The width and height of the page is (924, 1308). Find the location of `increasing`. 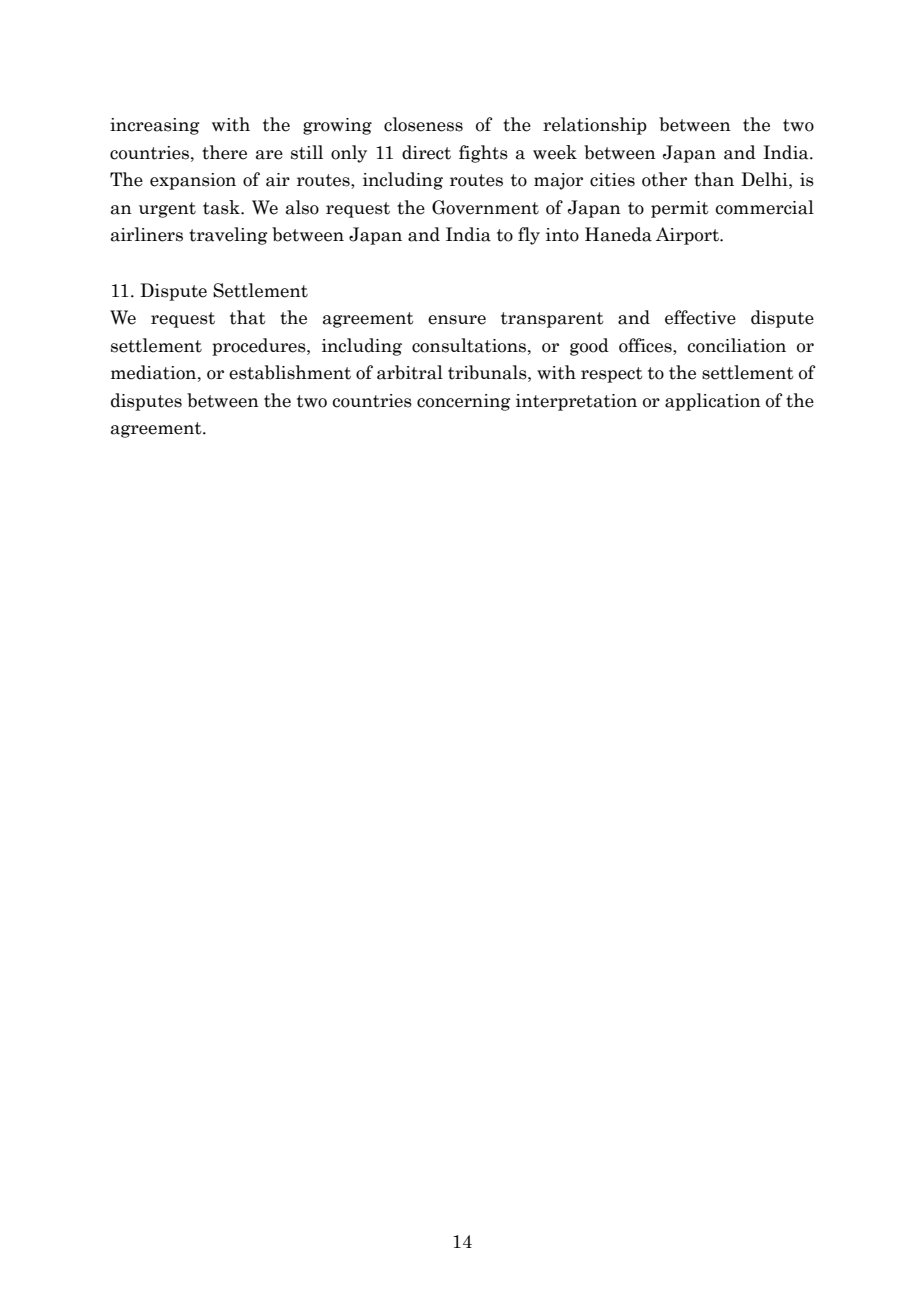

increasing is located at coordinates (155, 126).
